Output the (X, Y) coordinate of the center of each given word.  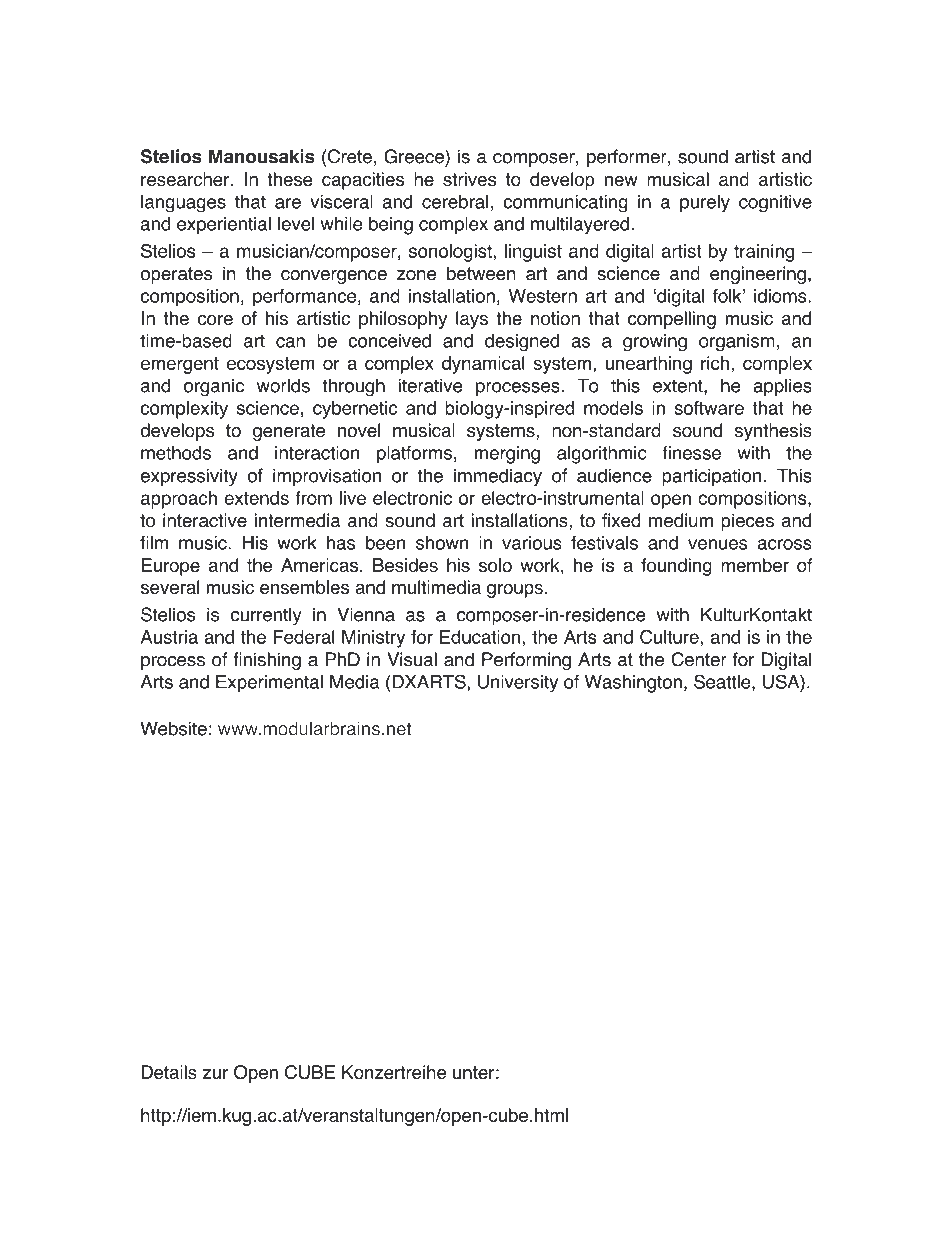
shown (442, 543)
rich (715, 363)
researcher (186, 179)
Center (699, 659)
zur (215, 1074)
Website (173, 728)
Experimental (269, 684)
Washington (633, 684)
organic (214, 387)
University (518, 684)
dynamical (483, 365)
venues (718, 544)
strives (469, 179)
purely (705, 204)
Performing (526, 661)
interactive (205, 520)
